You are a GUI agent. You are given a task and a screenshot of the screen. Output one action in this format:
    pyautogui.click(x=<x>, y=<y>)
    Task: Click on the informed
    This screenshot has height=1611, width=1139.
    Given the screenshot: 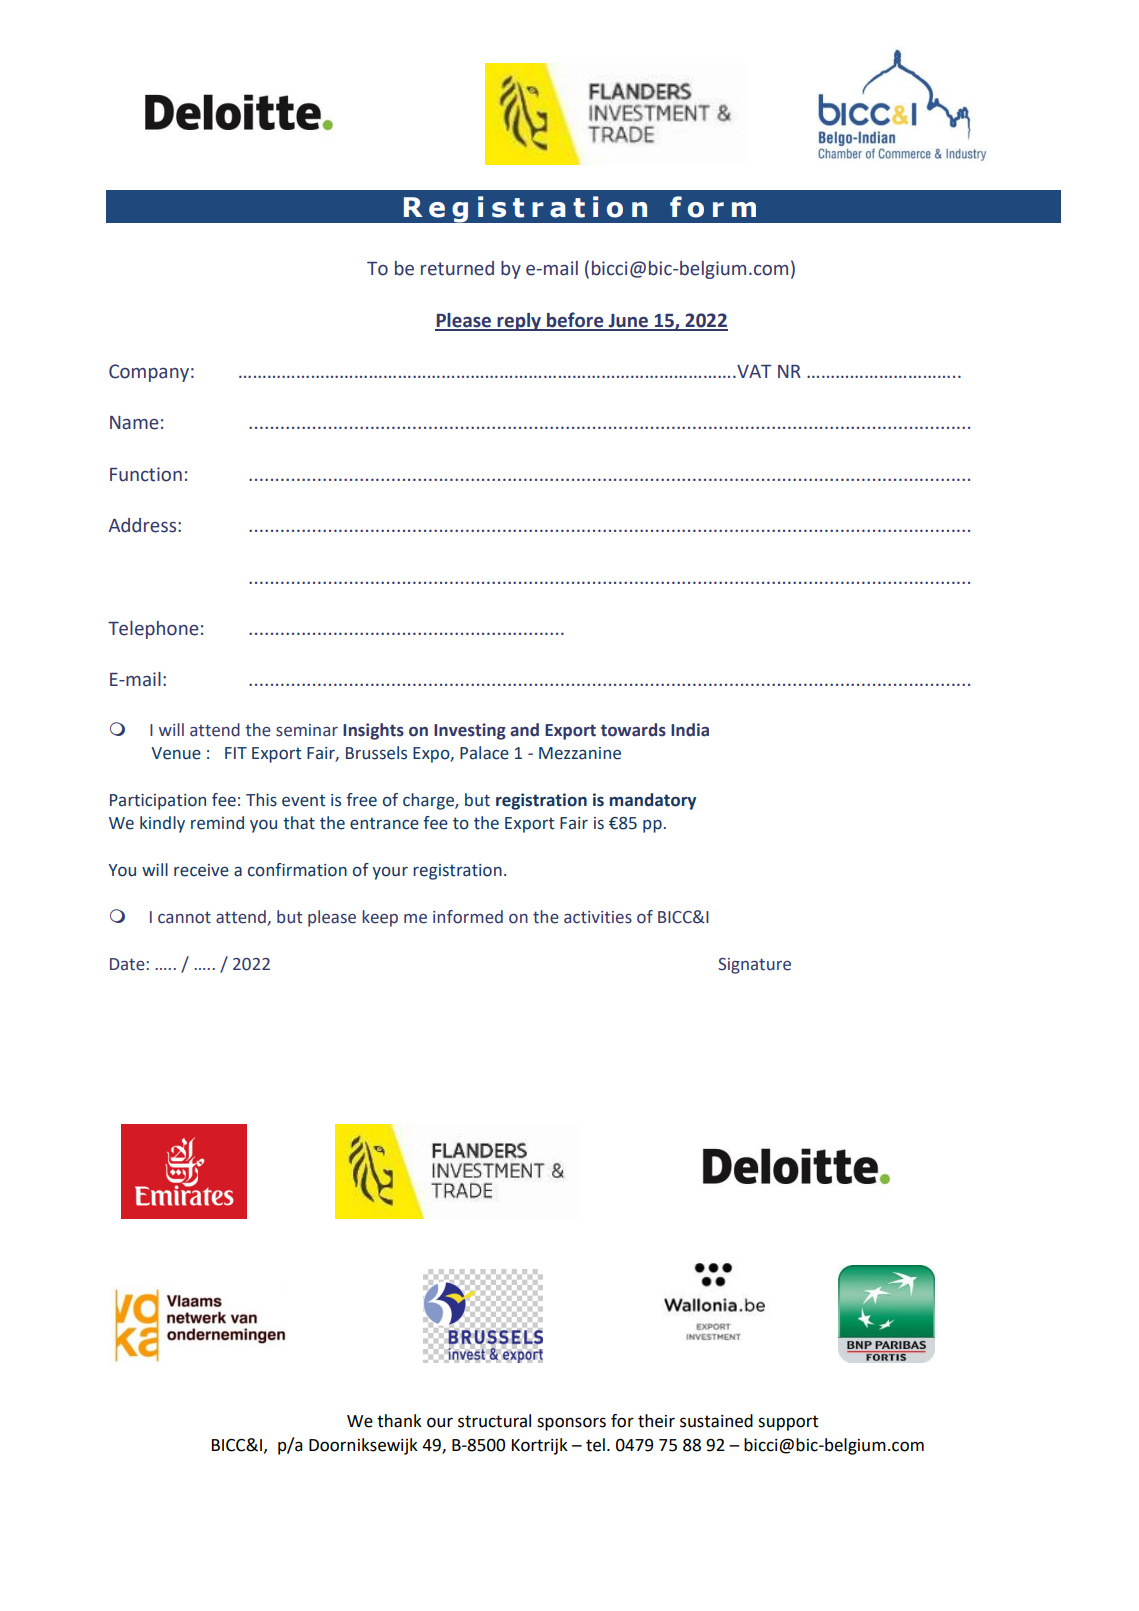 What is the action you would take?
    pyautogui.click(x=468, y=917)
